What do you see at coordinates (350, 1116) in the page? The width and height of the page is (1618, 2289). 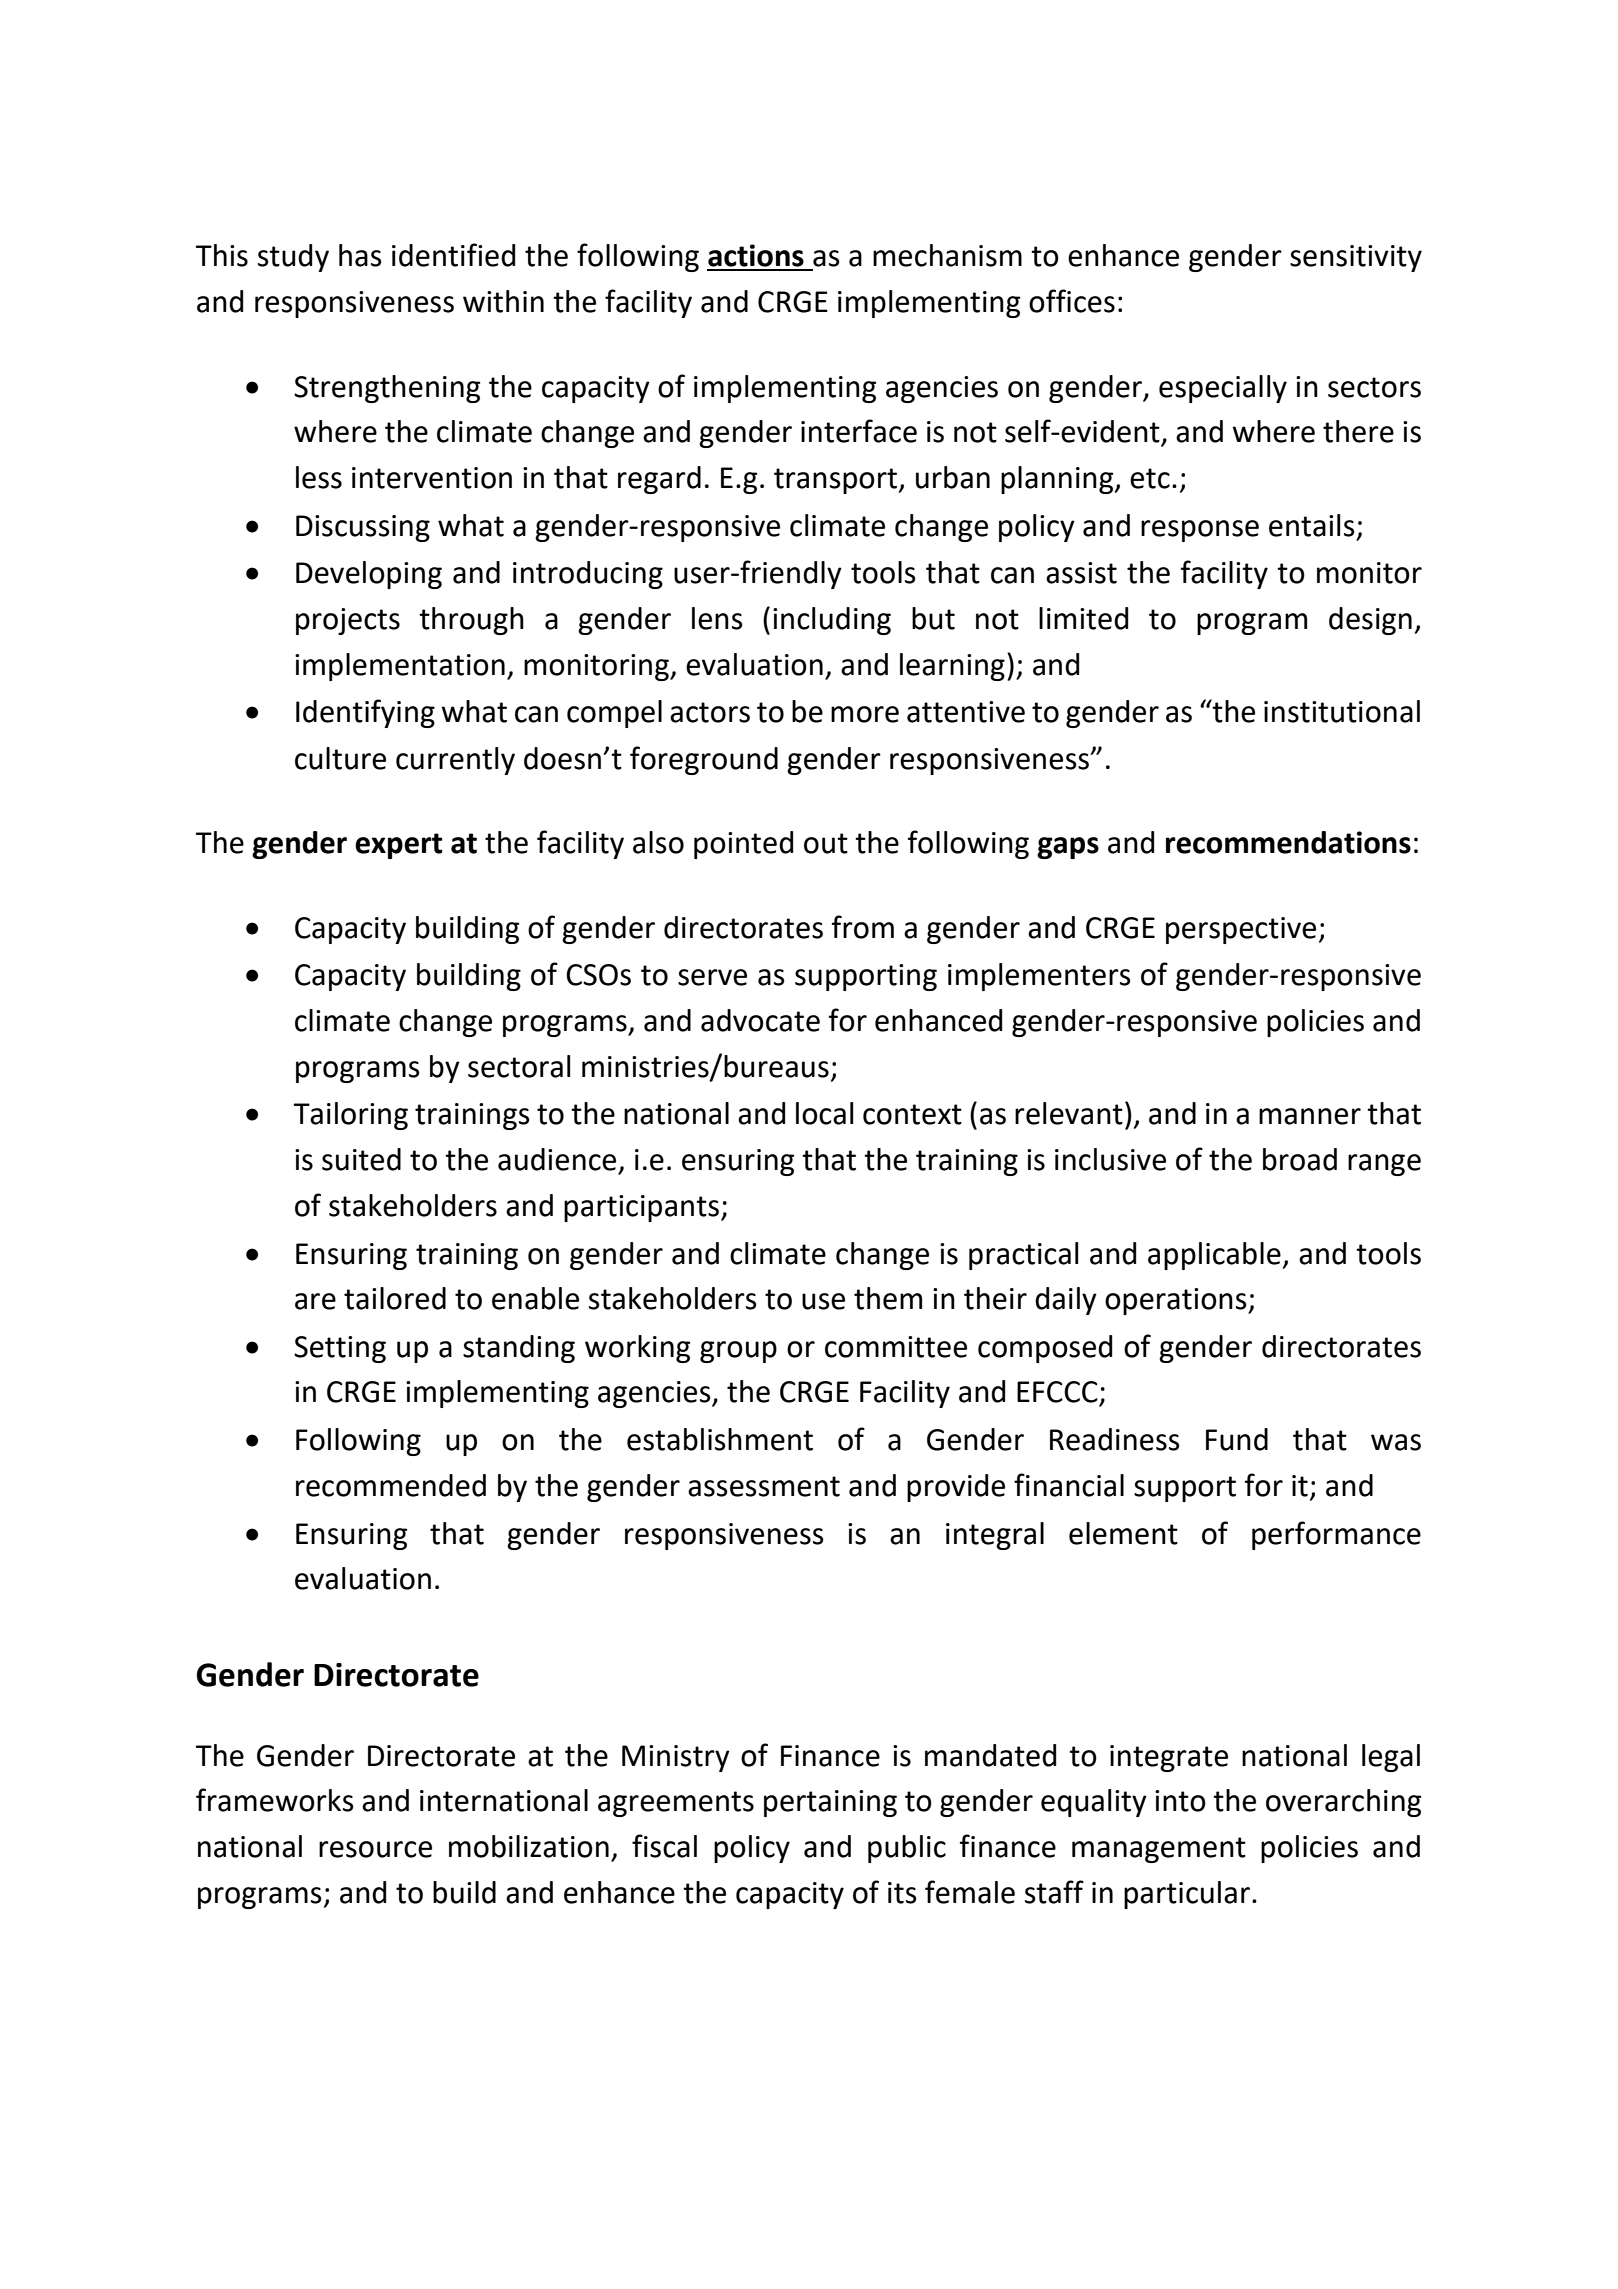 I see `Tailoring` at bounding box center [350, 1116].
